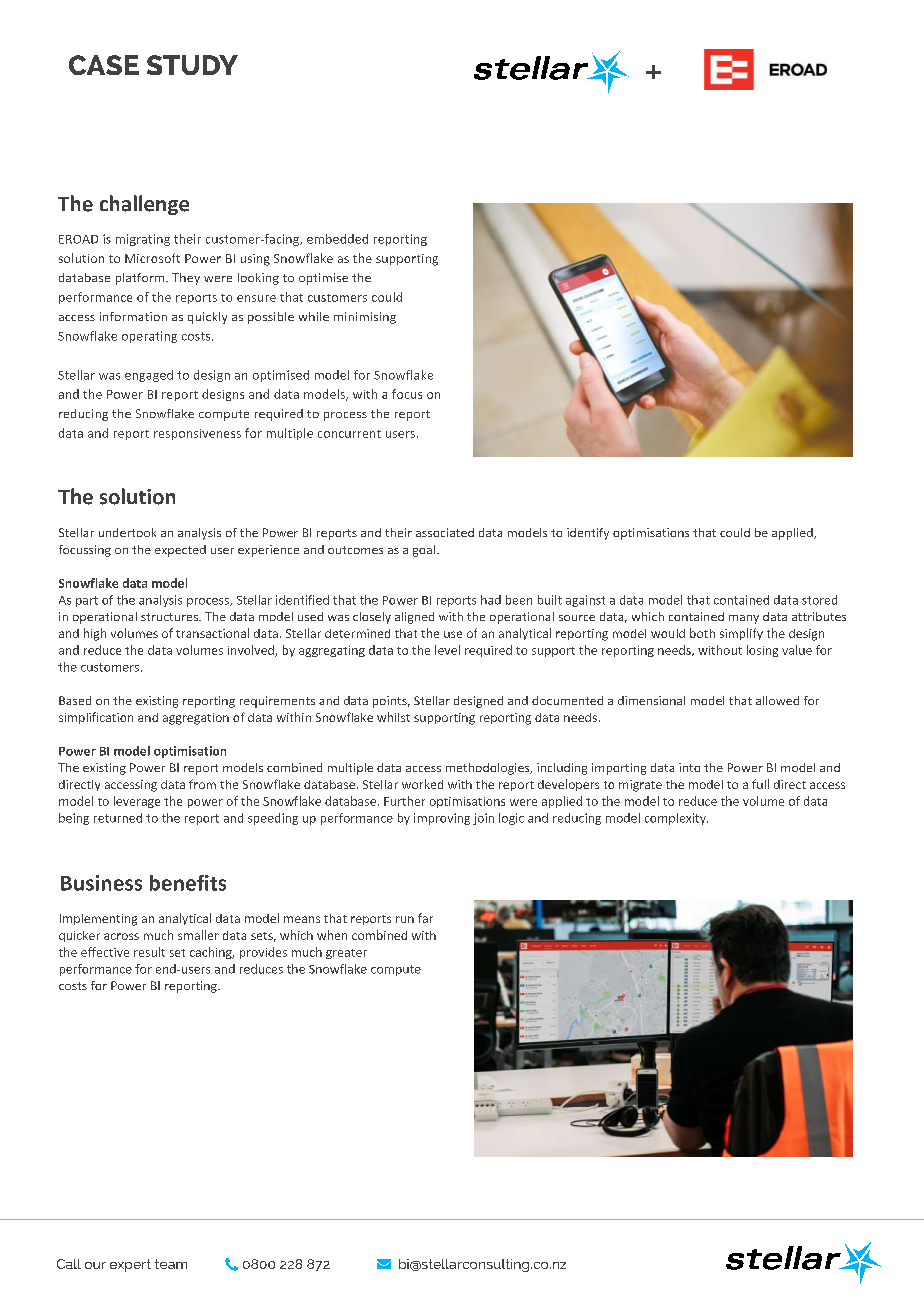  What do you see at coordinates (676, 819) in the screenshot?
I see `complexity` at bounding box center [676, 819].
